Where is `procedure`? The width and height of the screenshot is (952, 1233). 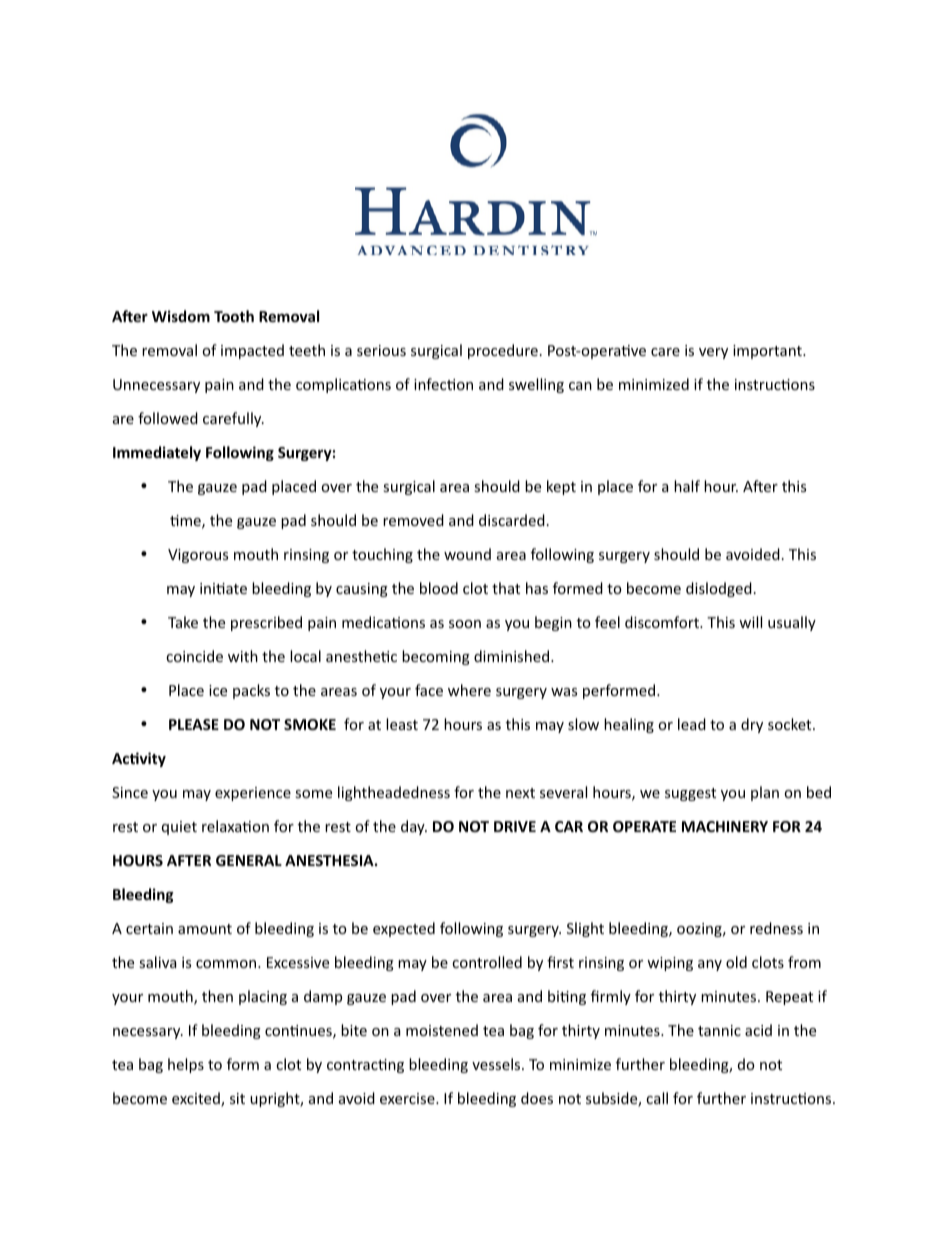
procedure is located at coordinates (503, 351).
